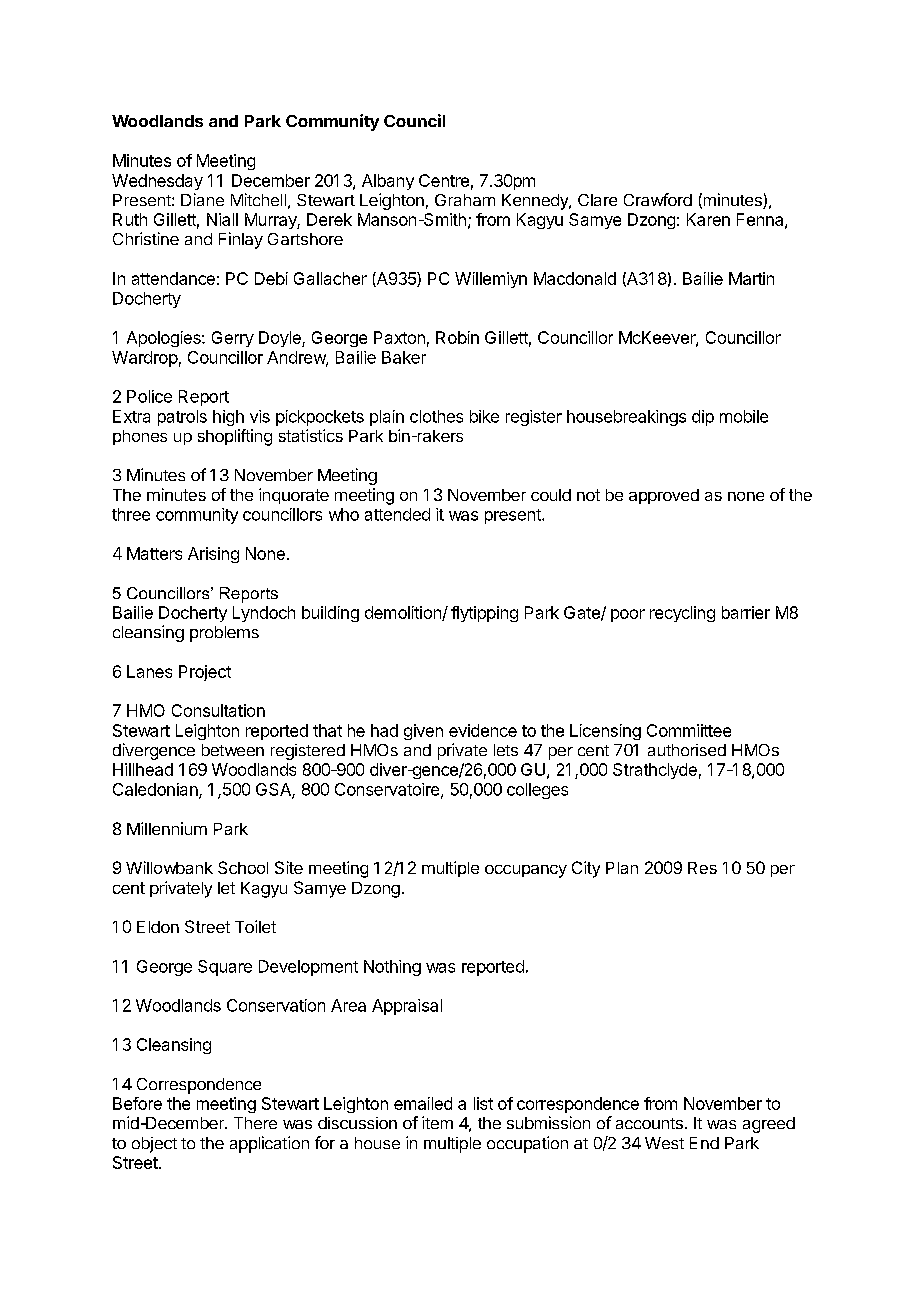 The width and height of the screenshot is (924, 1307). Describe the element at coordinates (436, 416) in the screenshot. I see `clothes` at that location.
